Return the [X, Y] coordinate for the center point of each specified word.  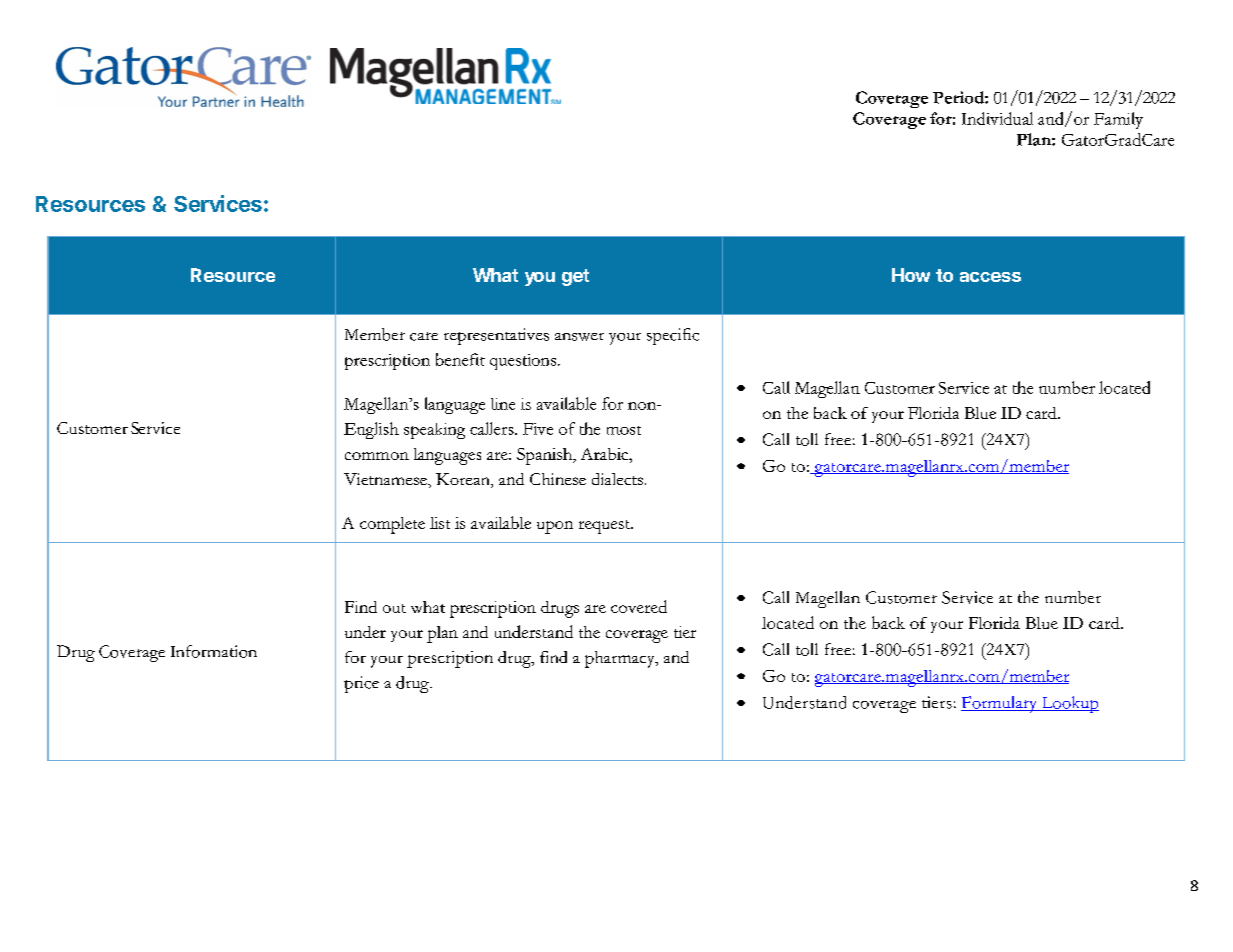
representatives [496, 336]
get [575, 277]
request [605, 527]
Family [1118, 120]
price [361, 684]
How [911, 275]
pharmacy [621, 659]
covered [639, 606]
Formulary [1000, 704]
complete [392, 525]
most [624, 430]
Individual [997, 118]
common [377, 456]
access [990, 277]
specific [673, 336]
